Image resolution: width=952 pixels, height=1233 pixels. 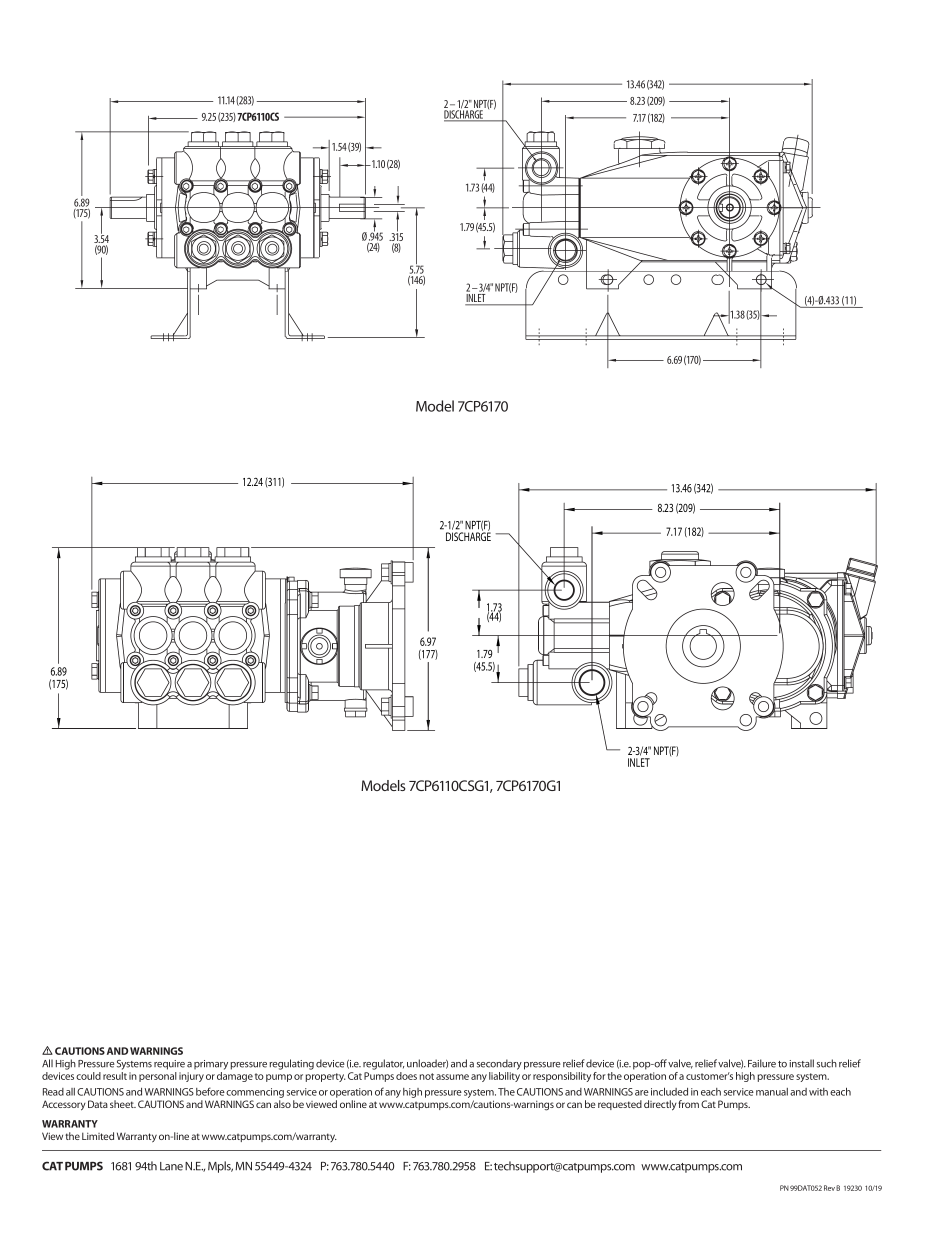 What do you see at coordinates (427, 1064) in the screenshot?
I see `unloader` at bounding box center [427, 1064].
